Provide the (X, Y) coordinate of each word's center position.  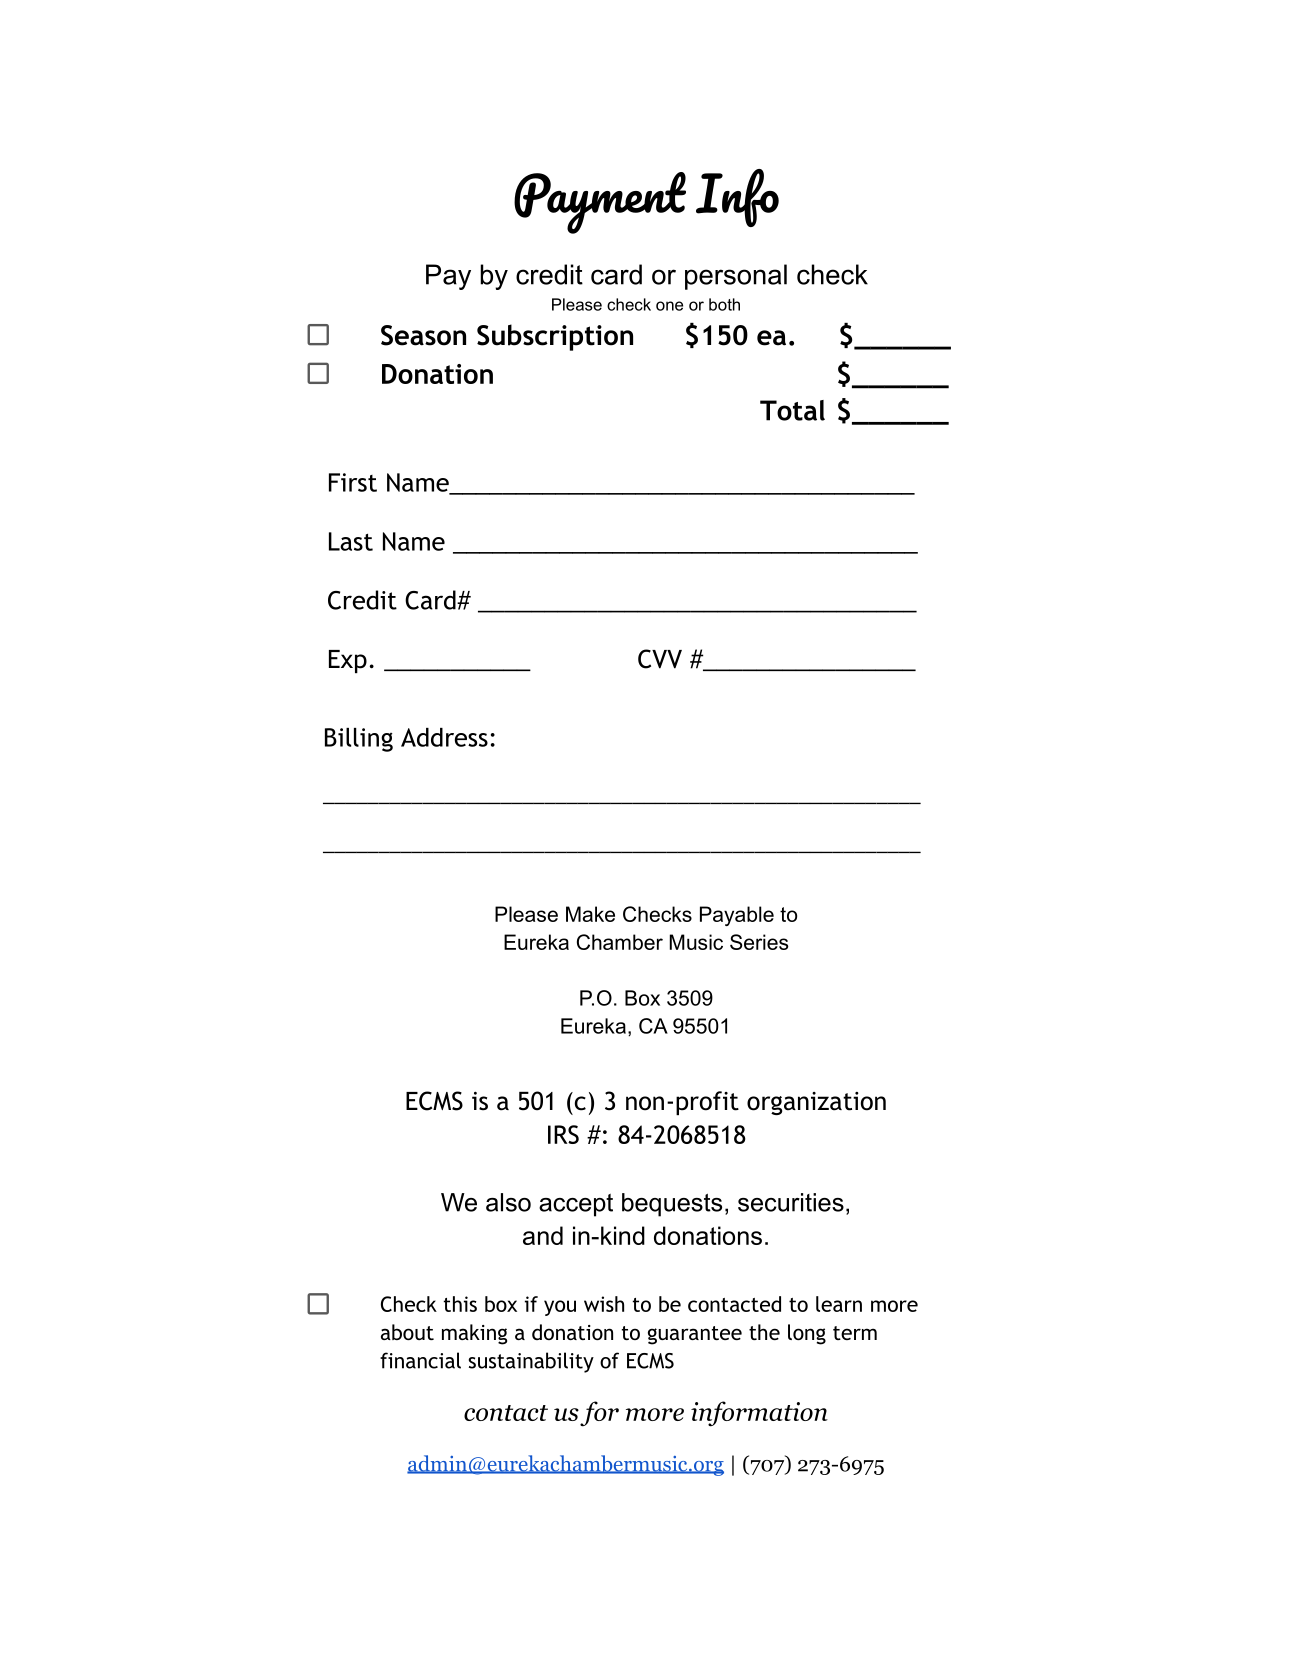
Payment (600, 203)
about (407, 1332)
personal (736, 277)
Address (444, 737)
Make (590, 914)
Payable (737, 916)
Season (423, 335)
